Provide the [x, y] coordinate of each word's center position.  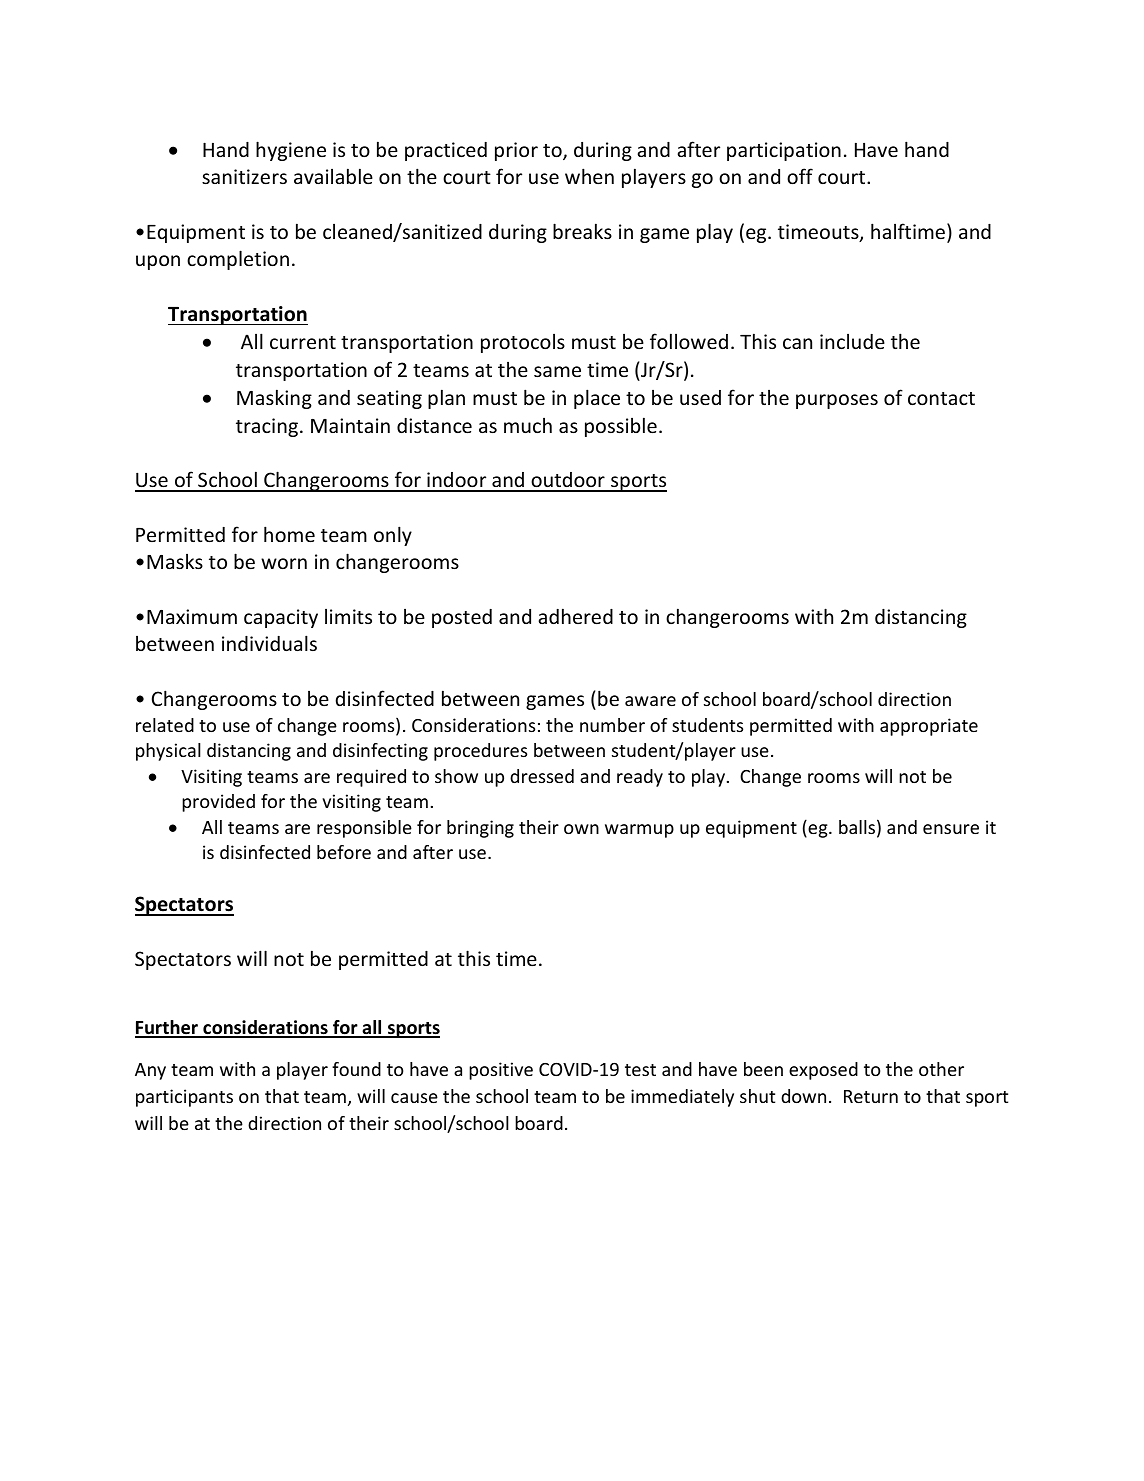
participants [184, 1098]
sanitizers [244, 176]
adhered [576, 616]
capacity [281, 618]
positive [501, 1071]
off [800, 176]
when [589, 176]
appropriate [929, 727]
